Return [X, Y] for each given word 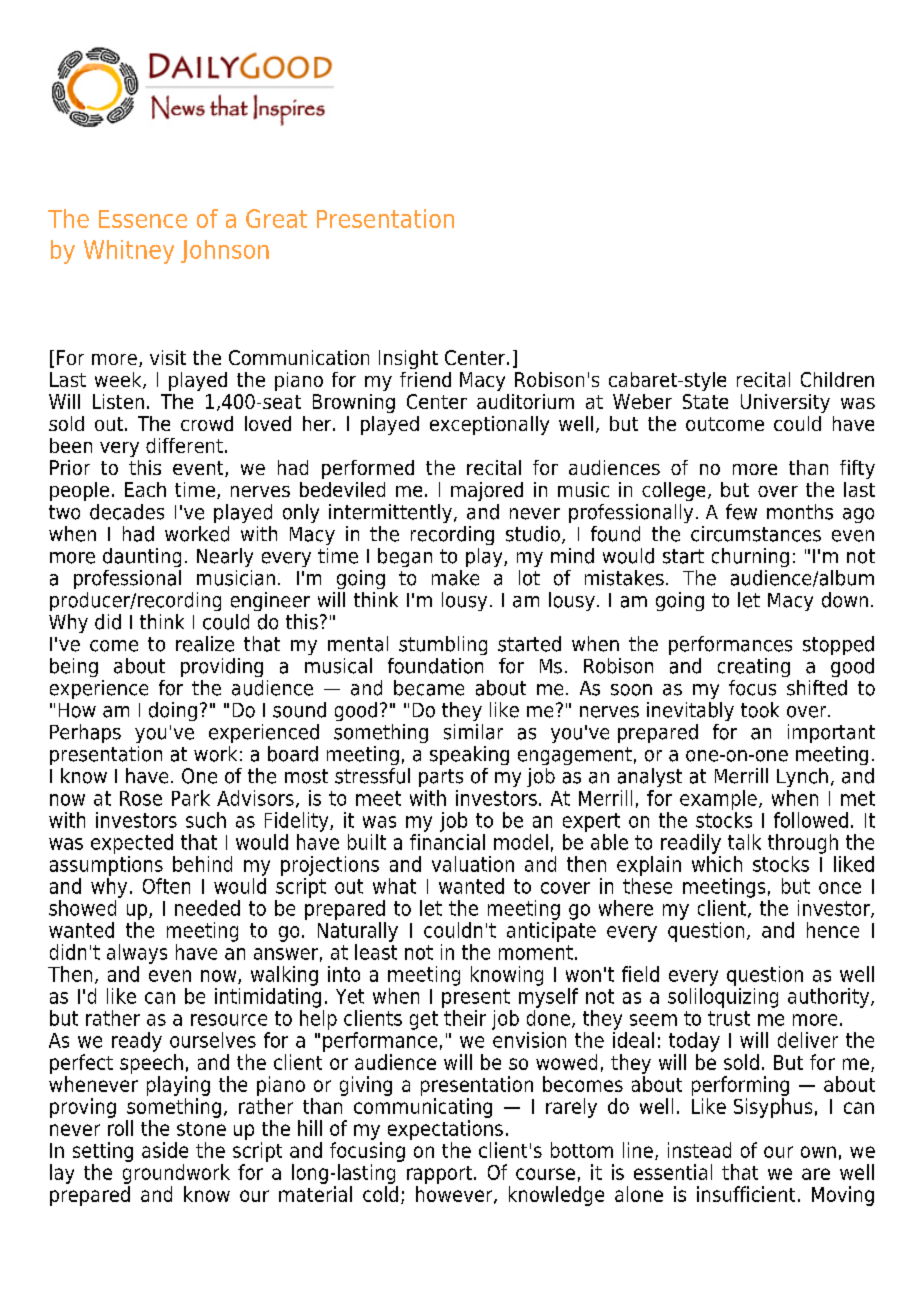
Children [837, 379]
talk [744, 842]
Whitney [129, 252]
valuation [473, 864]
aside [165, 1150]
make [455, 578]
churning [750, 557]
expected [132, 844]
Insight [408, 359]
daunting [142, 557]
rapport [441, 1175]
